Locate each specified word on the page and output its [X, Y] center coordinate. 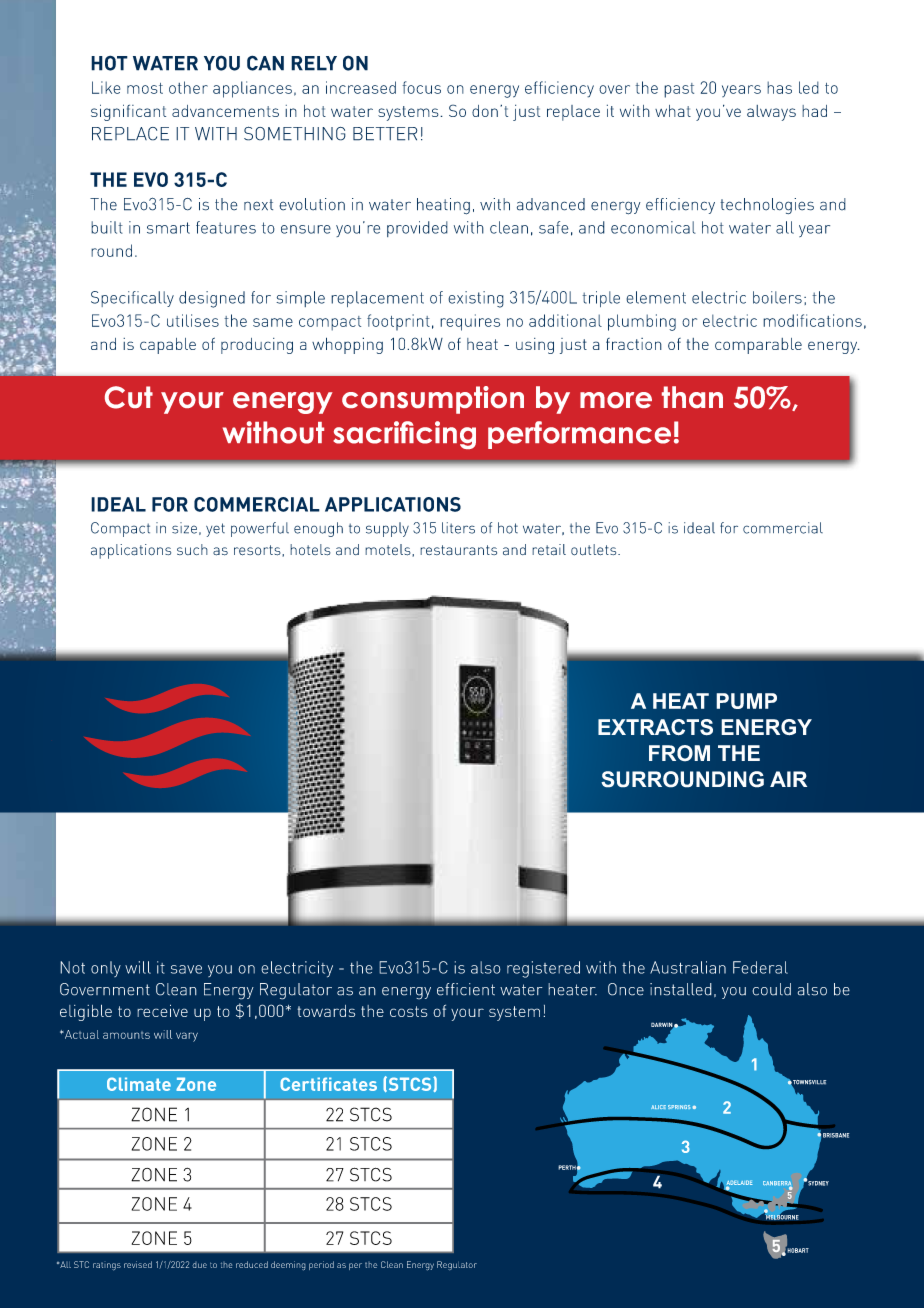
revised [138, 1264]
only [106, 969]
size [184, 528]
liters [458, 528]
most [145, 88]
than [692, 397]
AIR [788, 779]
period [321, 1265]
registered [543, 969]
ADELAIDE [740, 1183]
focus [421, 87]
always [771, 113]
